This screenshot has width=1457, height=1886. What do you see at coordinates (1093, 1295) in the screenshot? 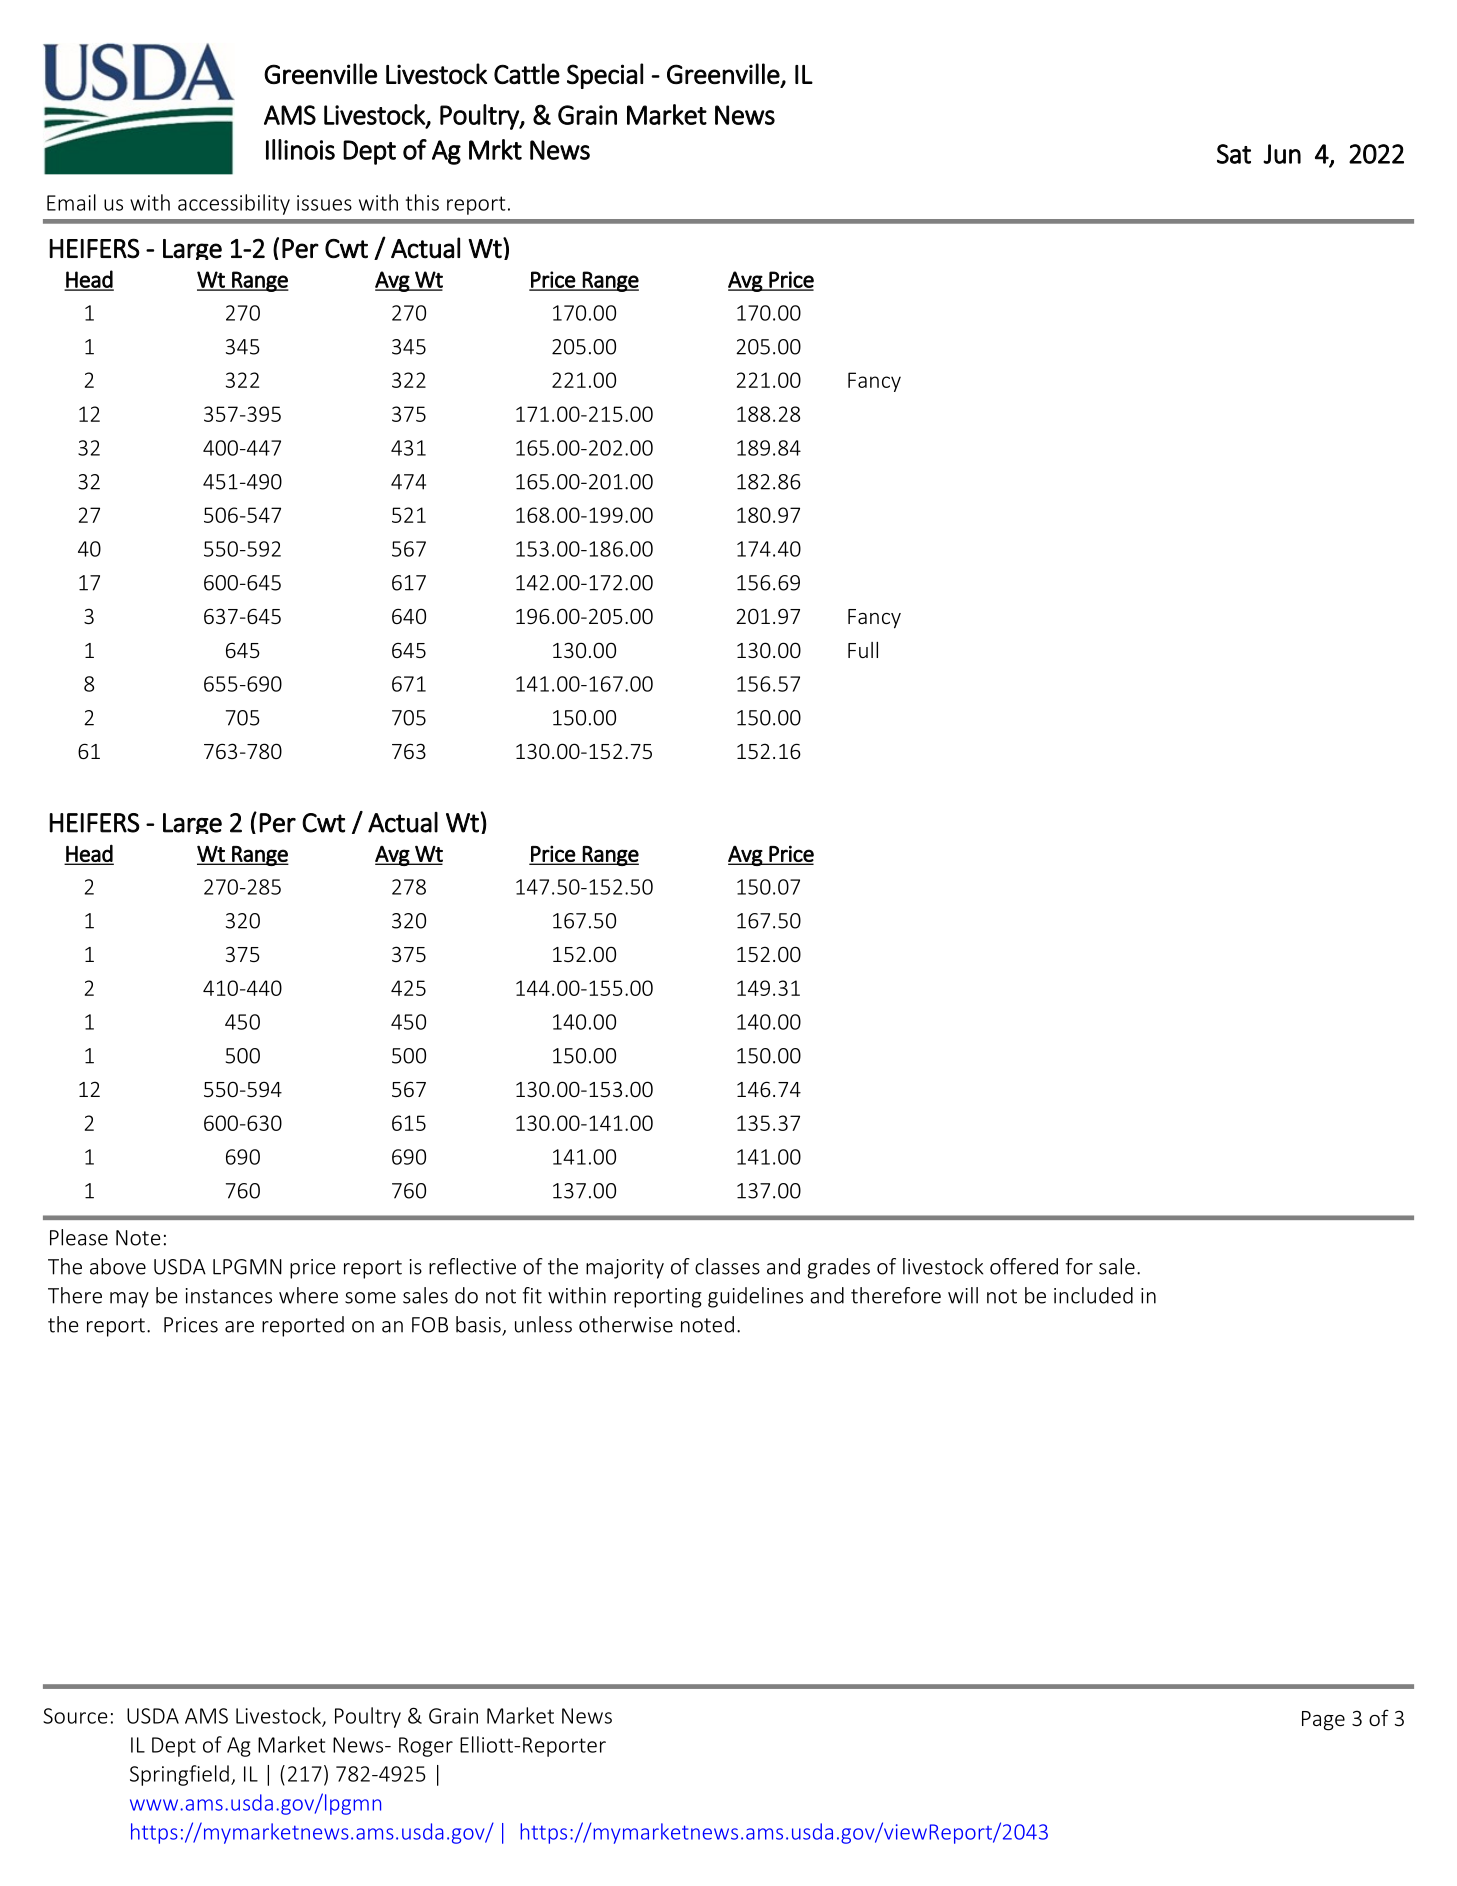
I see `included` at bounding box center [1093, 1295].
